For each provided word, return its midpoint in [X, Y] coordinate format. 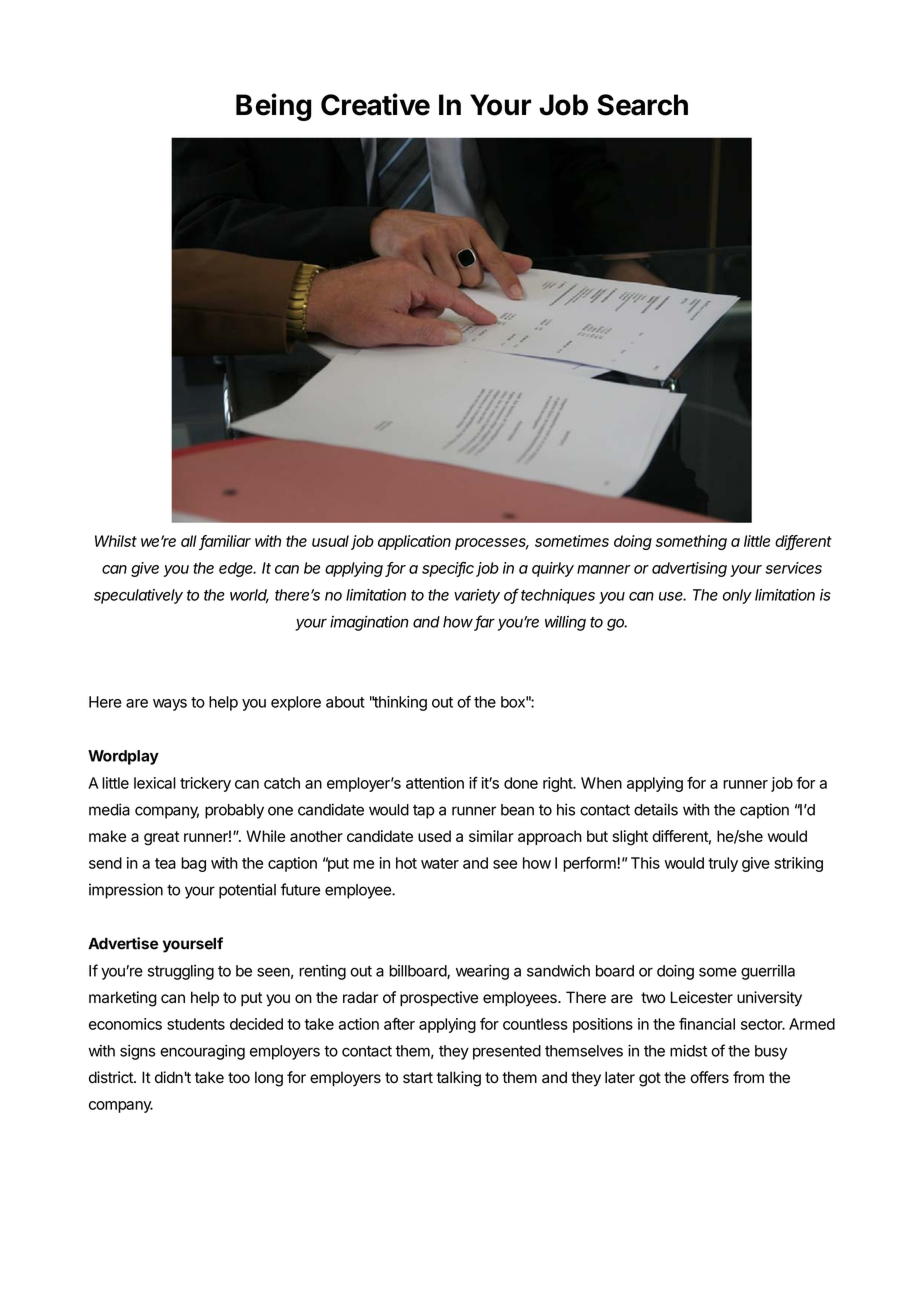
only [737, 596]
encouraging [202, 1052]
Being [274, 107]
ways [170, 705]
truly [723, 864]
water [440, 863]
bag [193, 864]
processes [492, 544]
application [414, 542]
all [189, 541]
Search [642, 105]
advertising [689, 569]
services [793, 568]
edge [237, 569]
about [345, 702]
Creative [375, 104]
